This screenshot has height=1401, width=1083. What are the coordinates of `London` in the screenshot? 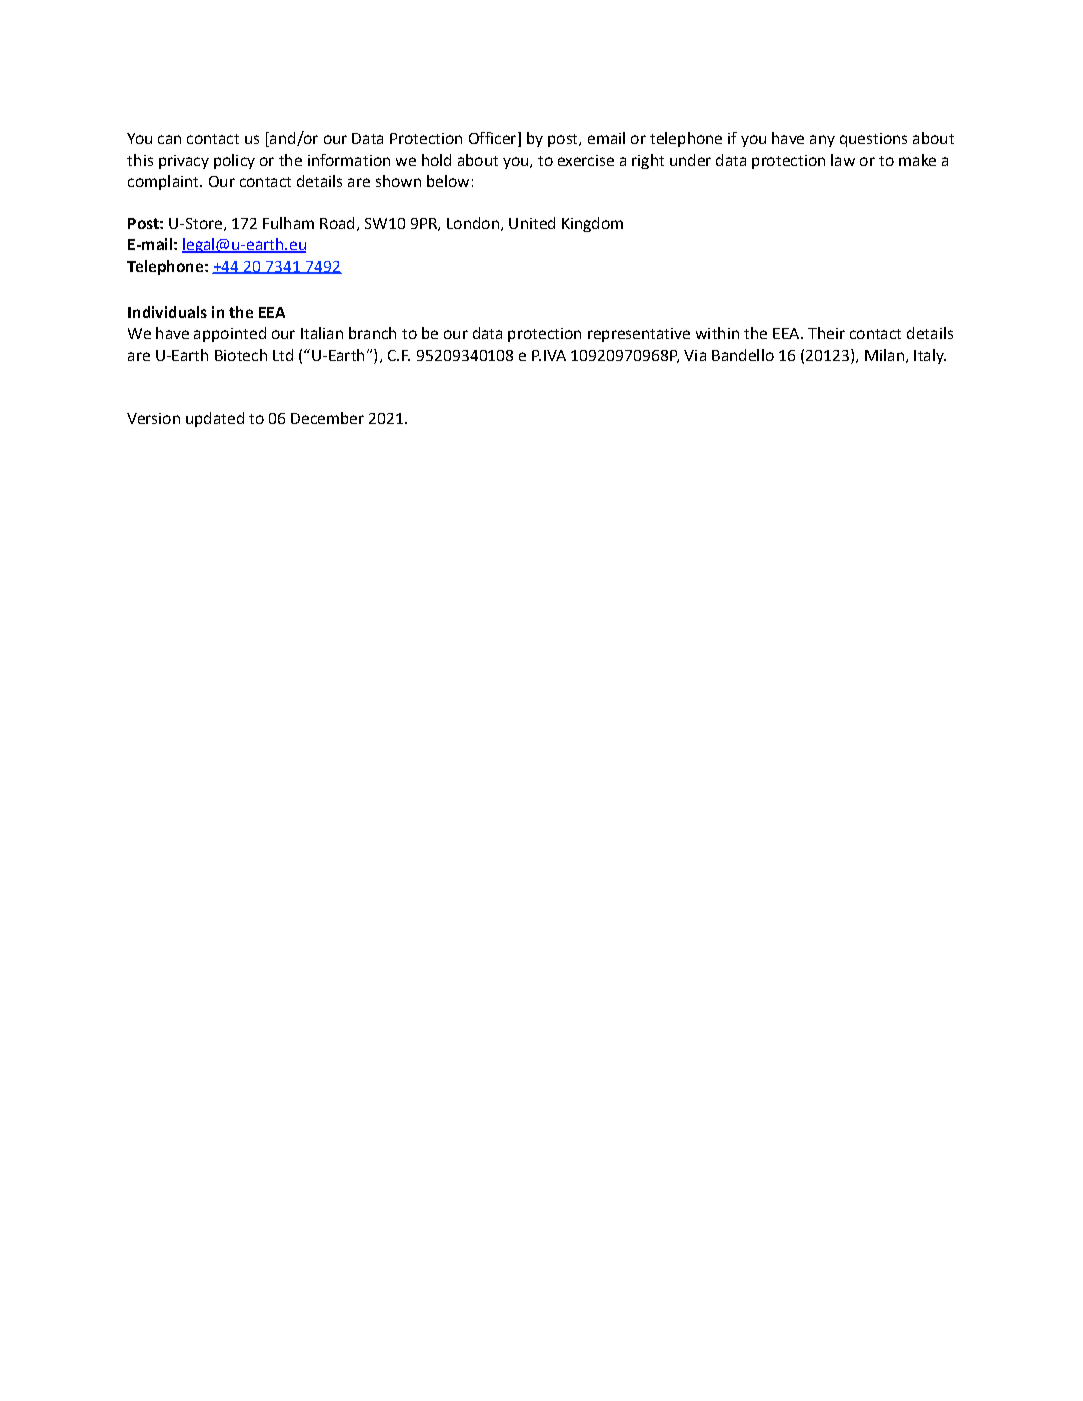 It's located at (473, 223).
